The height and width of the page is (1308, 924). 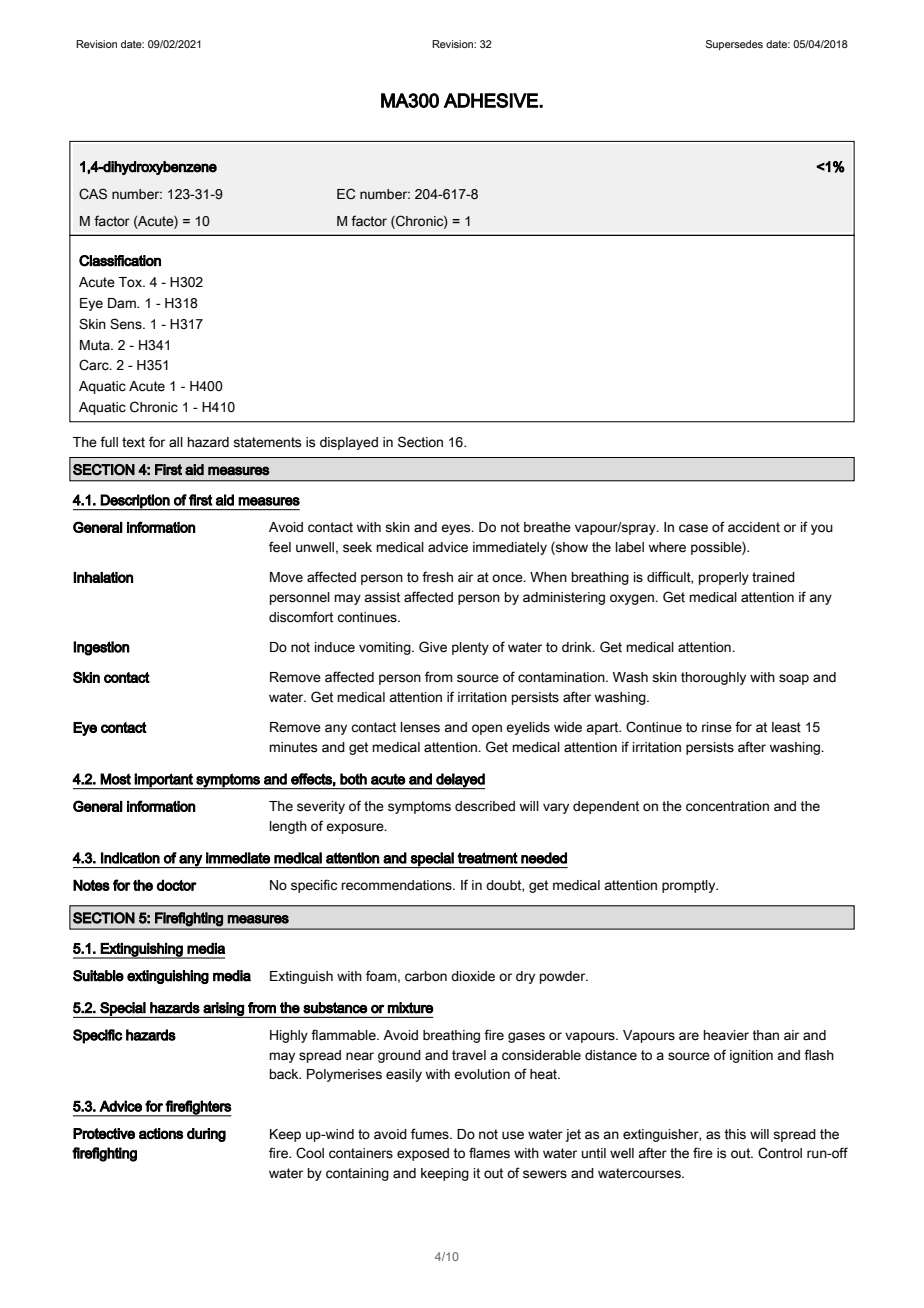 I want to click on actions, so click(x=161, y=1133).
